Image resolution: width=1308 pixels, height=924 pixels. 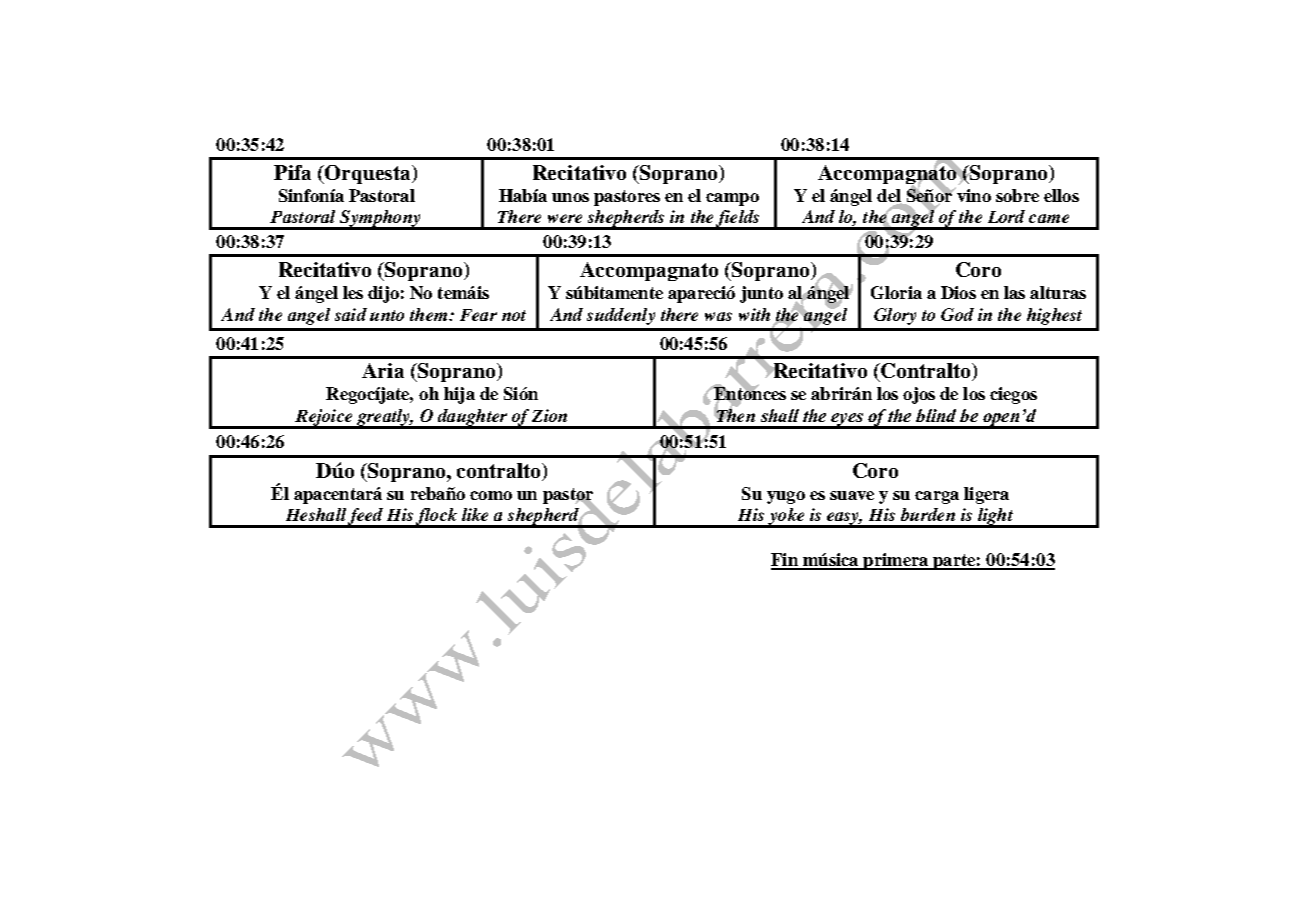 What do you see at coordinates (936, 415) in the screenshot?
I see `blind` at bounding box center [936, 415].
